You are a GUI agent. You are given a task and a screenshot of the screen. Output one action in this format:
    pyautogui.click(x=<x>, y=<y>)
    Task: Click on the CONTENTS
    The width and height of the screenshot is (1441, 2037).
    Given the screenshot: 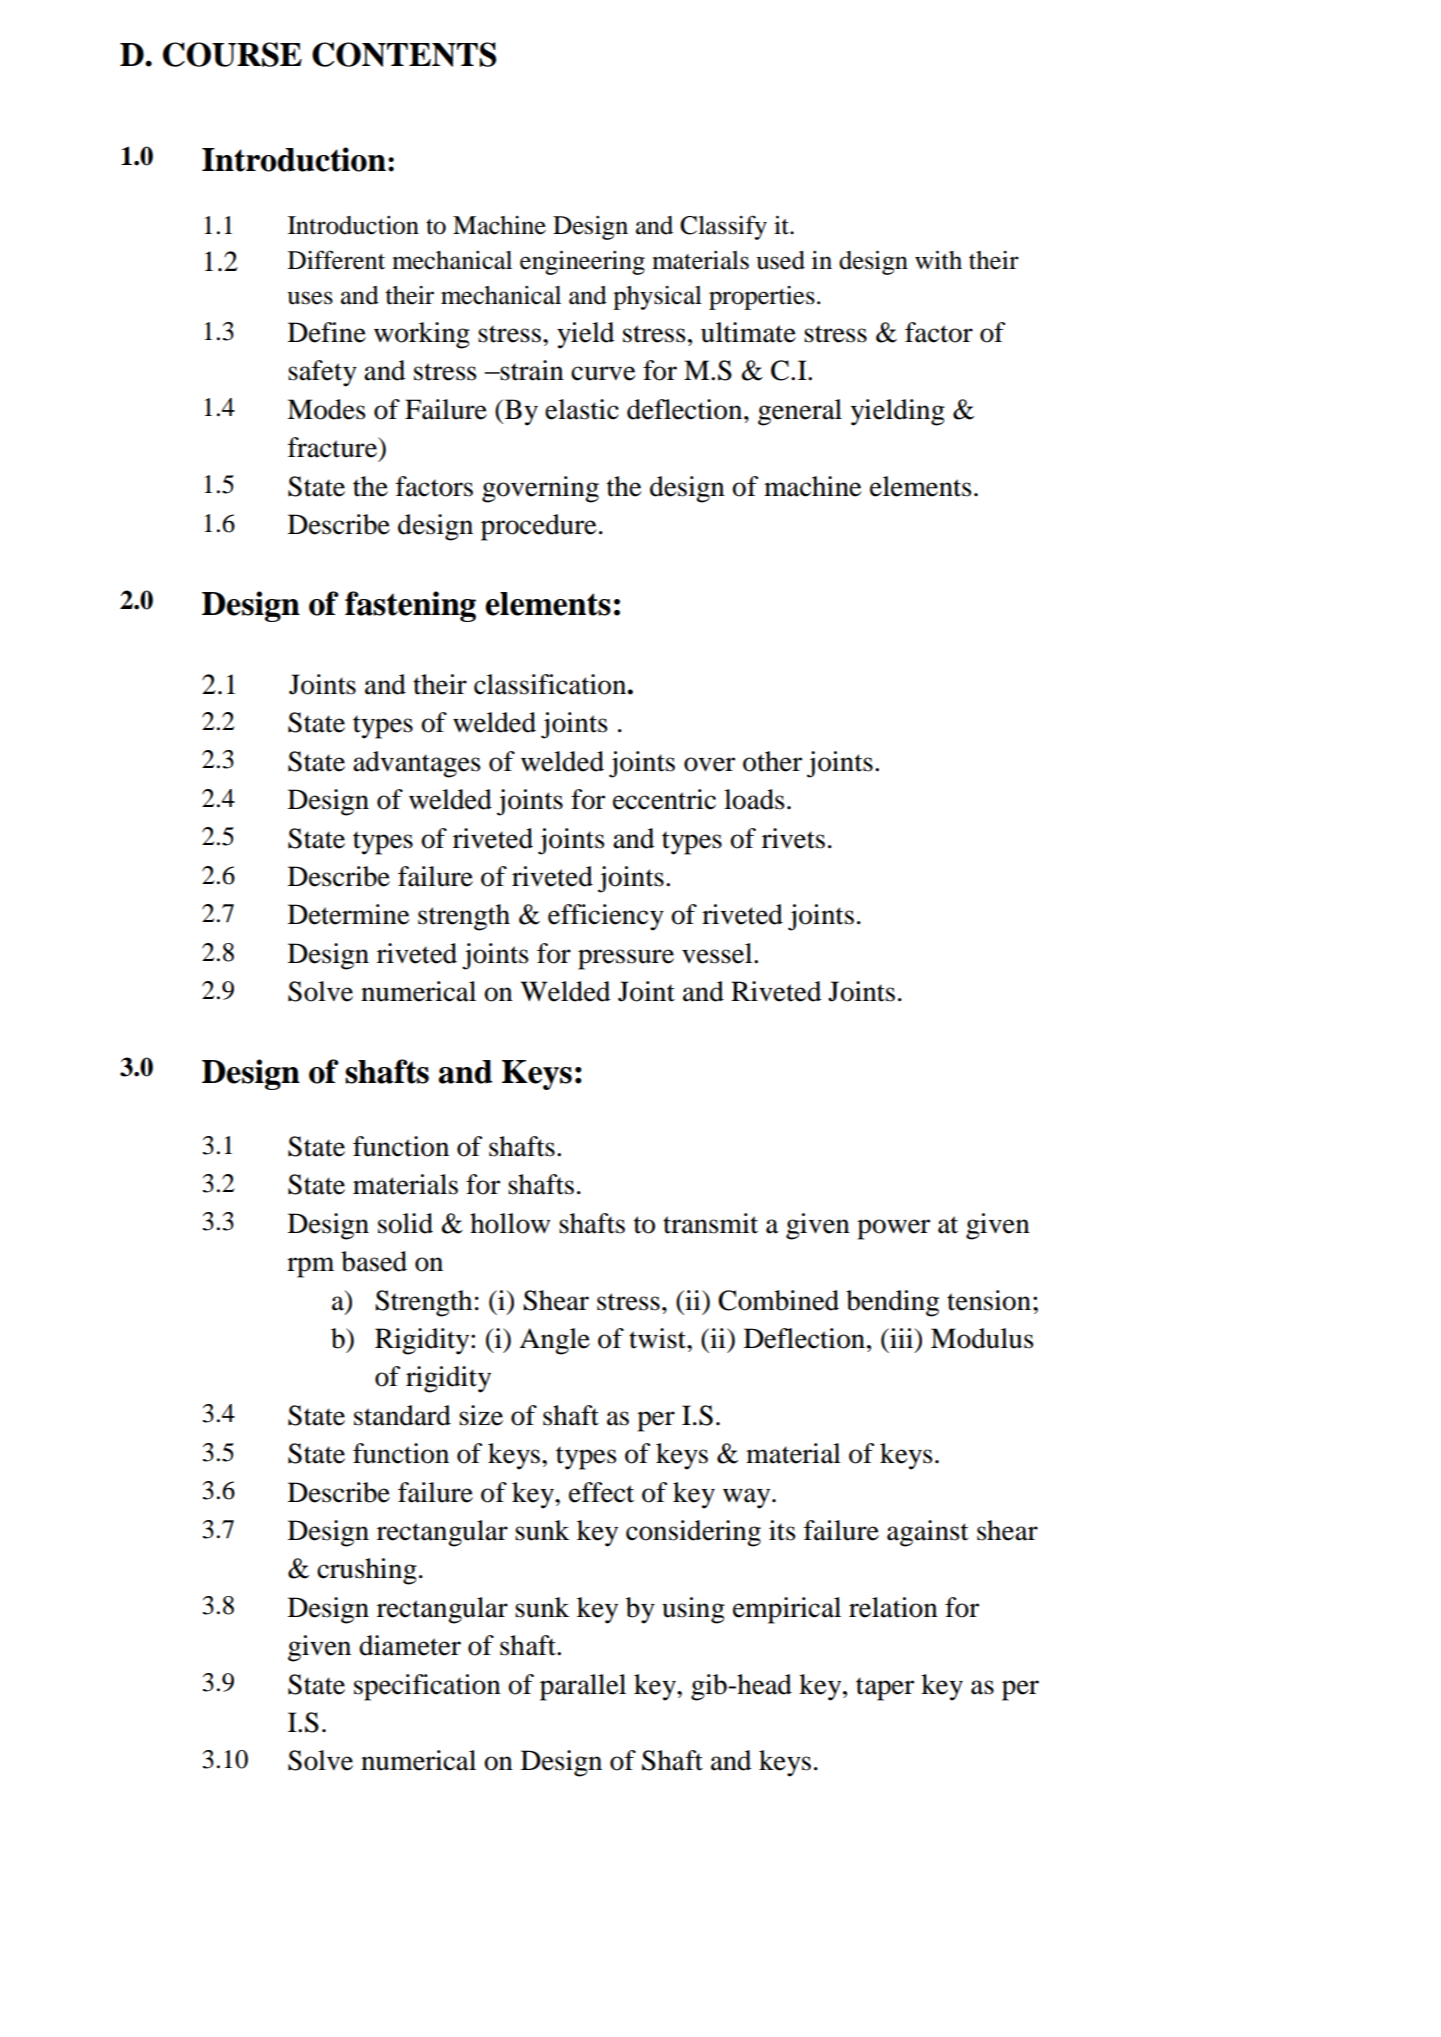 What is the action you would take?
    pyautogui.click(x=404, y=54)
